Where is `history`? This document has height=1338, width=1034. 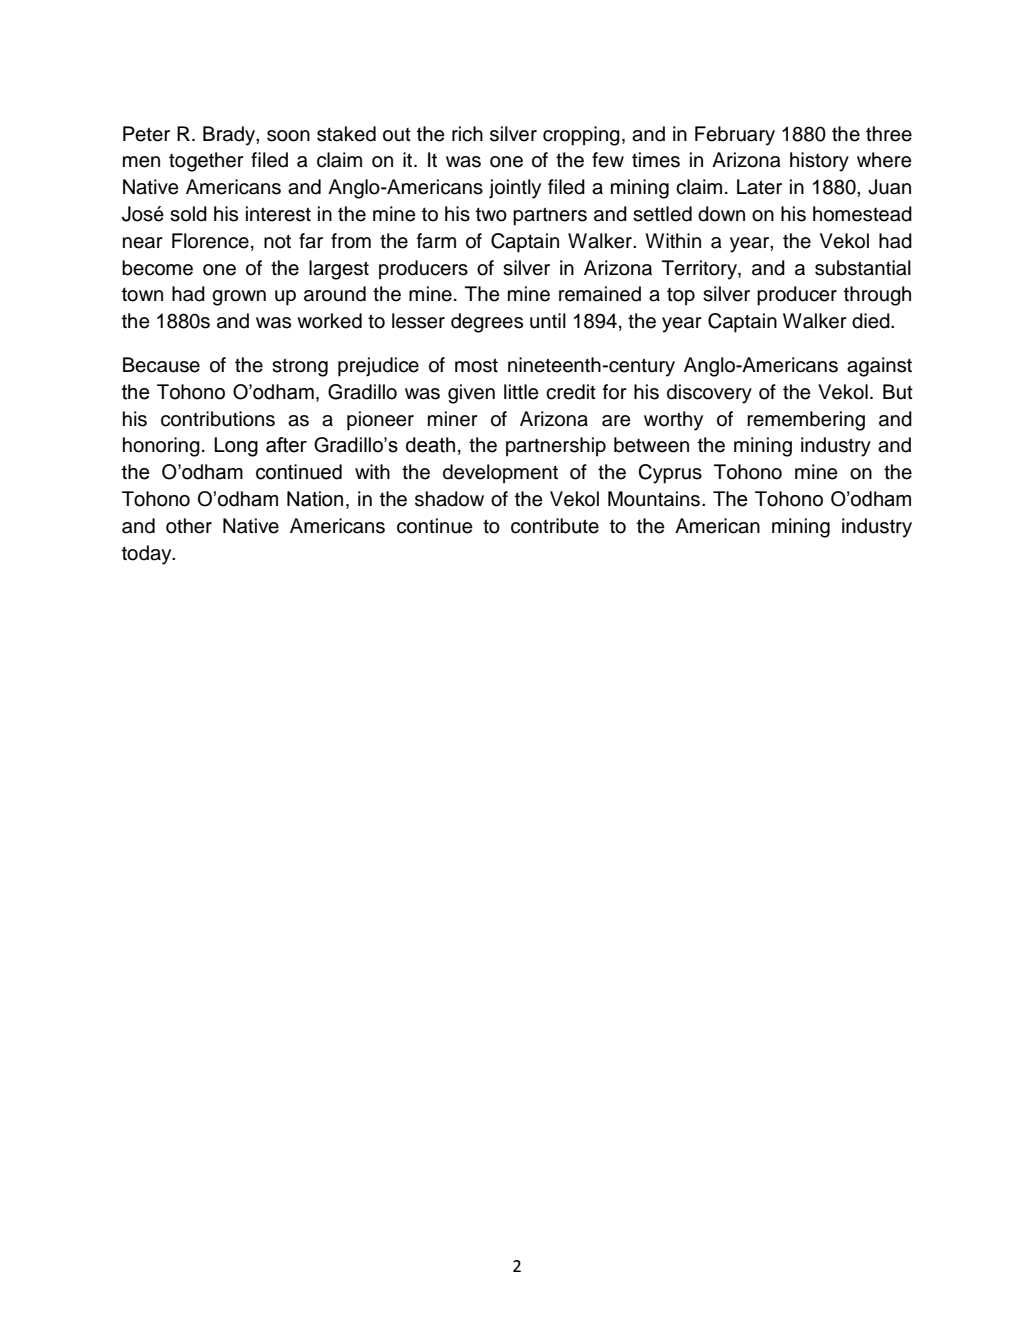 history is located at coordinates (819, 162).
